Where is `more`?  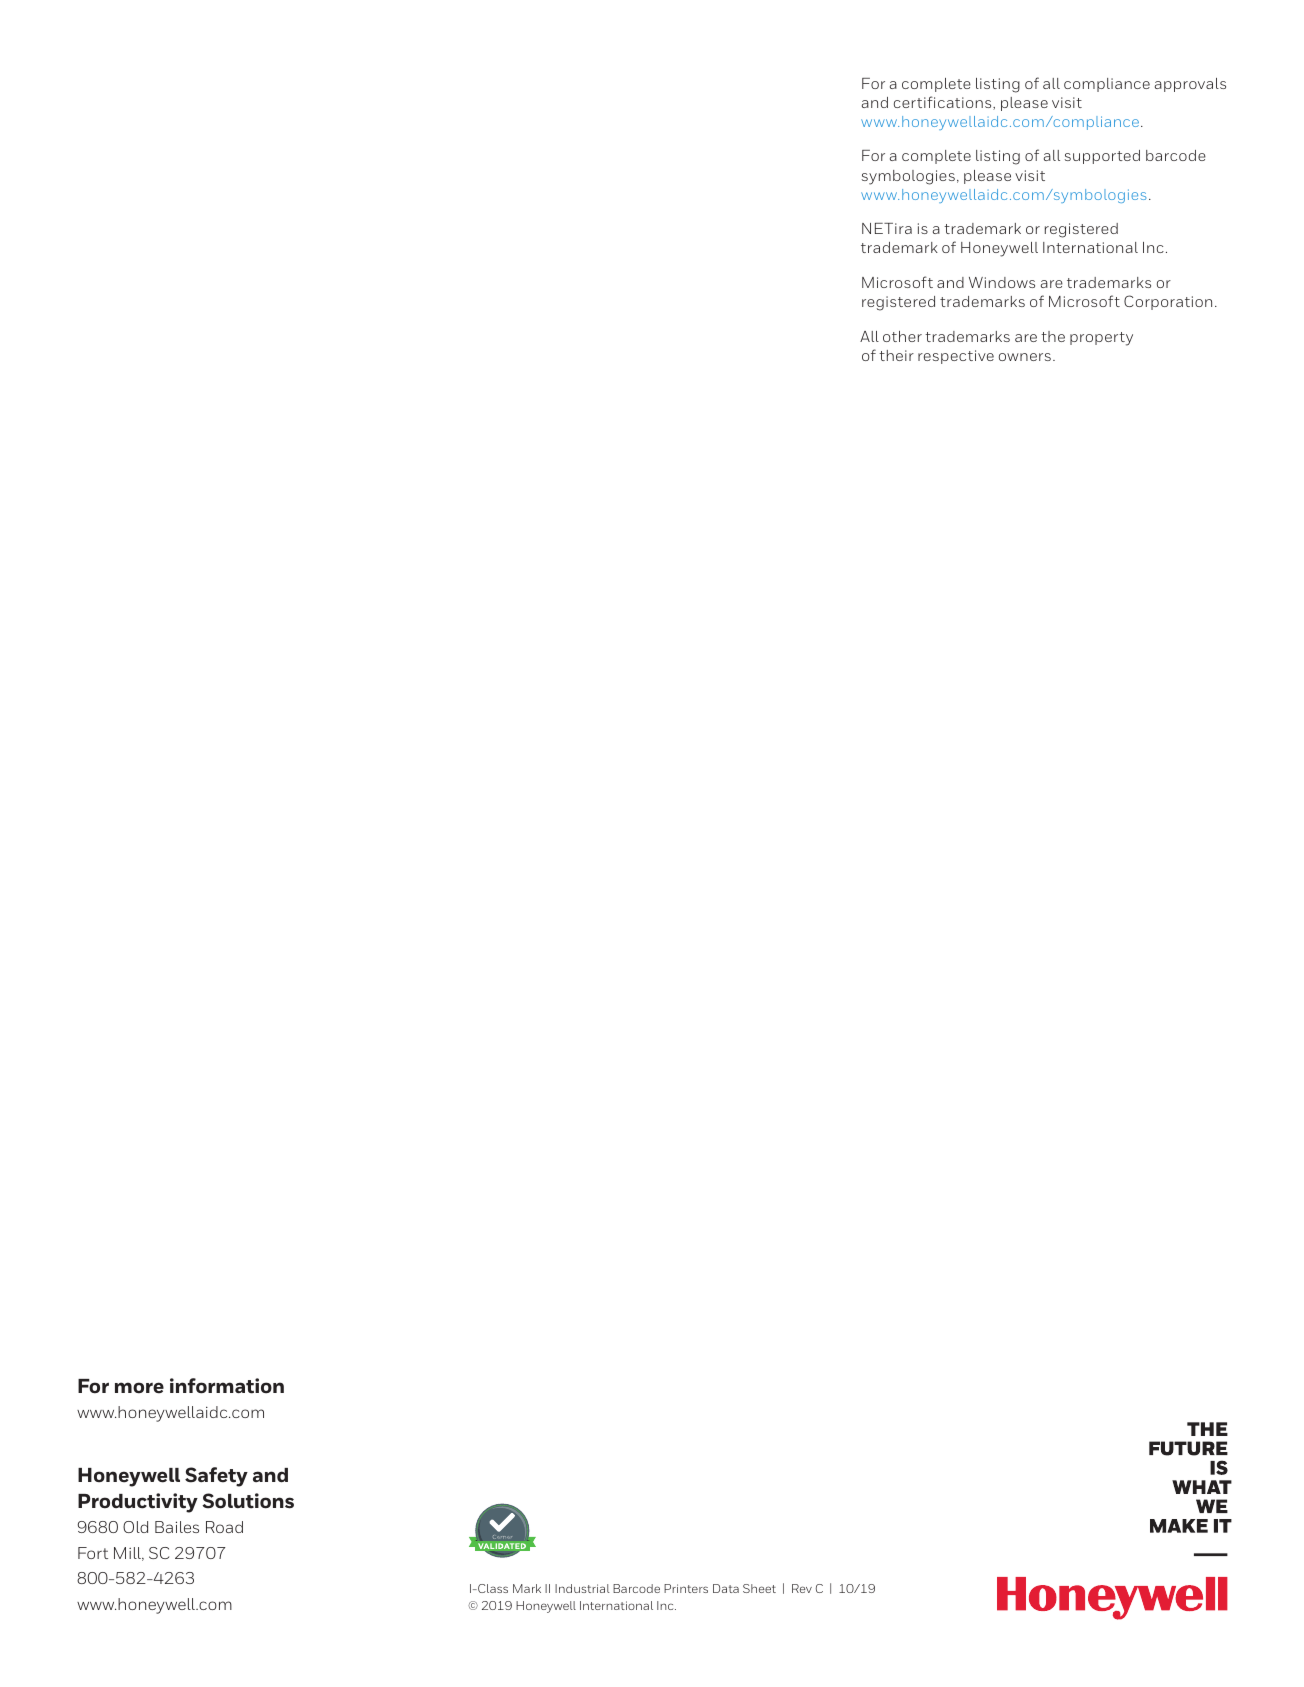
more is located at coordinates (139, 1388).
